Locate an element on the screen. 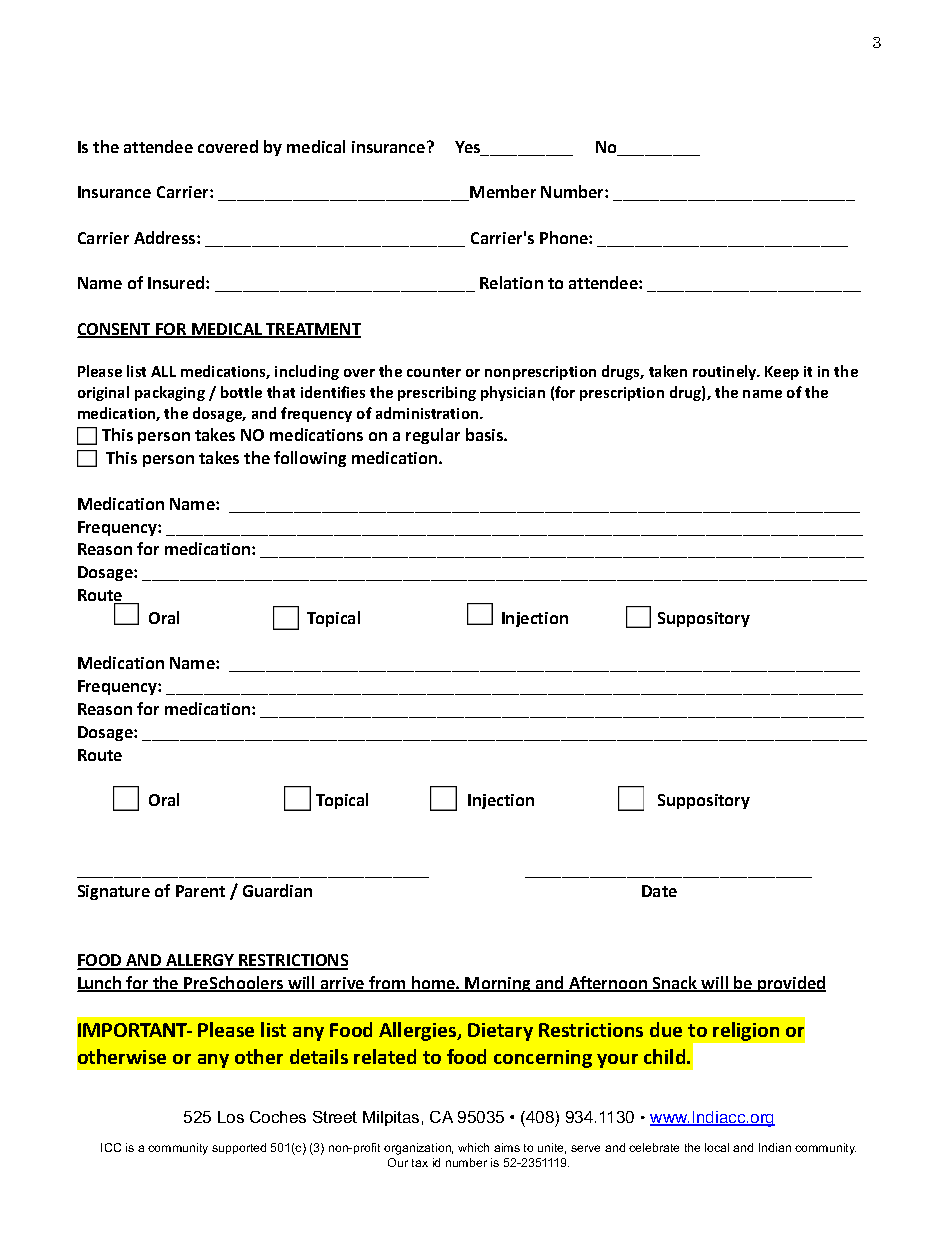  Date is located at coordinates (659, 891).
